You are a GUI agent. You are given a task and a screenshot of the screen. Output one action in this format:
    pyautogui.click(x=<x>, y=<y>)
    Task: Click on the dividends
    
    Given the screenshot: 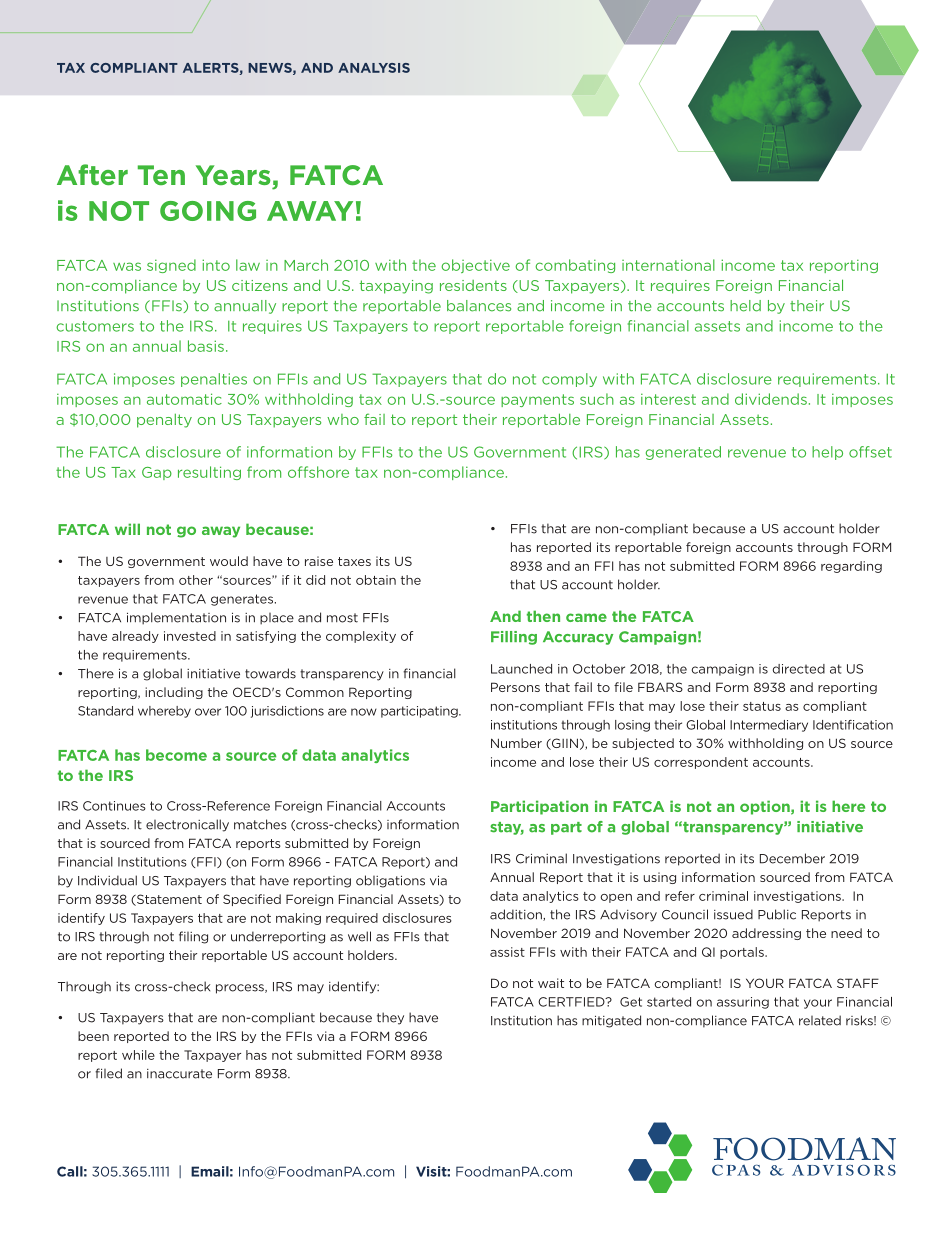 What is the action you would take?
    pyautogui.click(x=771, y=399)
